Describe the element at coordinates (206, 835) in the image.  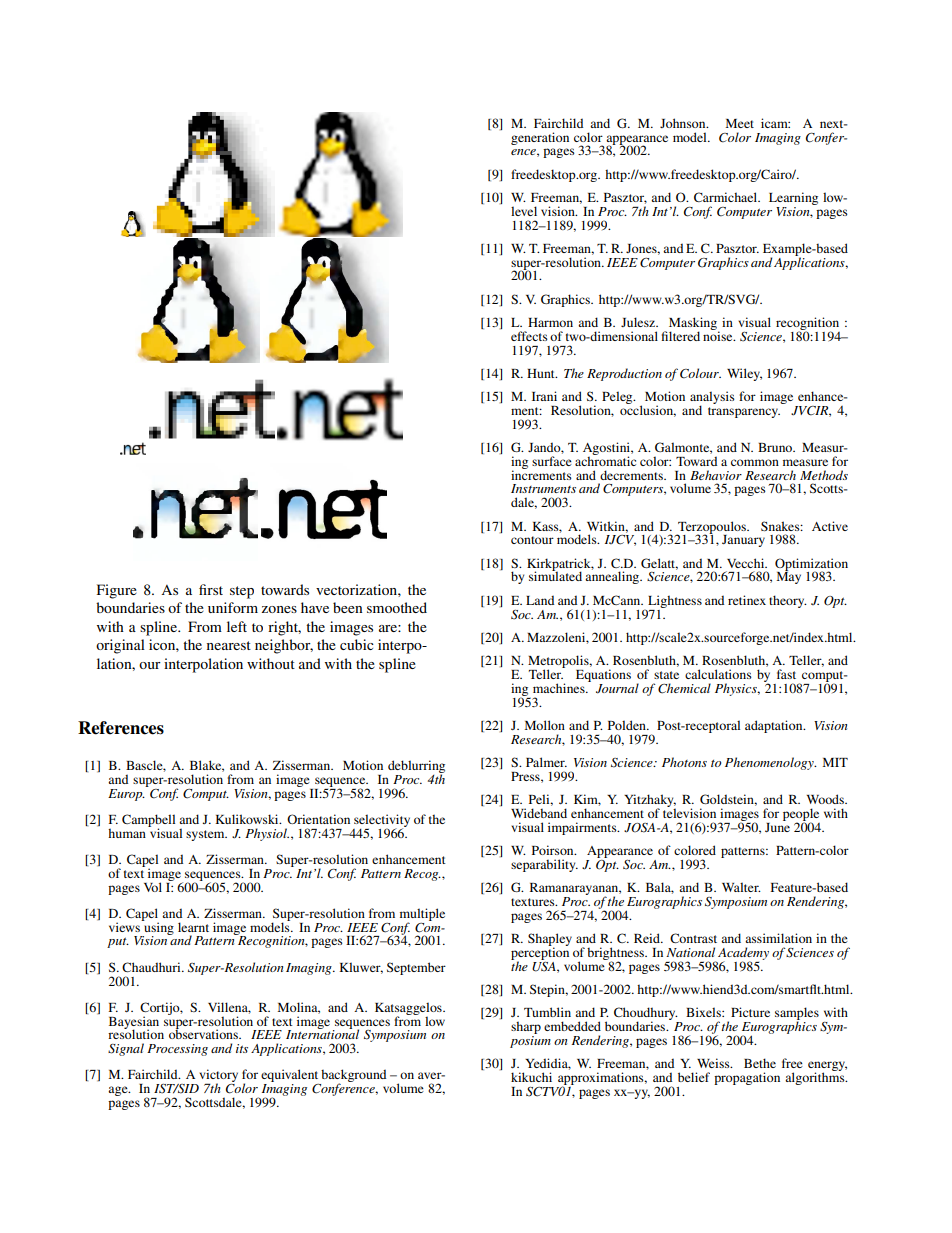
I see `system` at that location.
